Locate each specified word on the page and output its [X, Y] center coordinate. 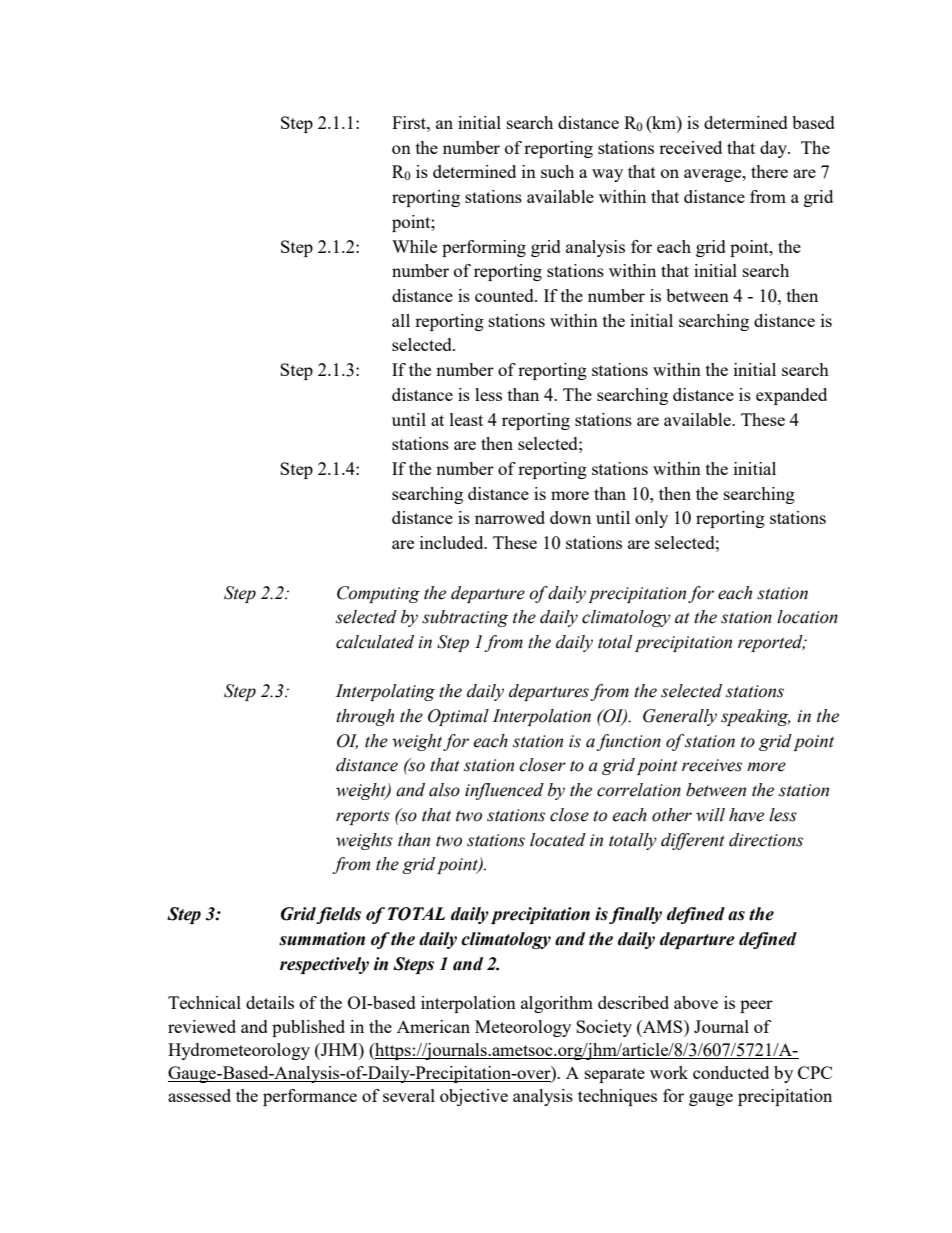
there [769, 171]
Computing [378, 594]
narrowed [510, 517]
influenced [504, 791]
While [414, 246]
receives [712, 765]
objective [474, 1097]
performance [310, 1097]
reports [363, 817]
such [557, 171]
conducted [731, 1072]
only [651, 519]
